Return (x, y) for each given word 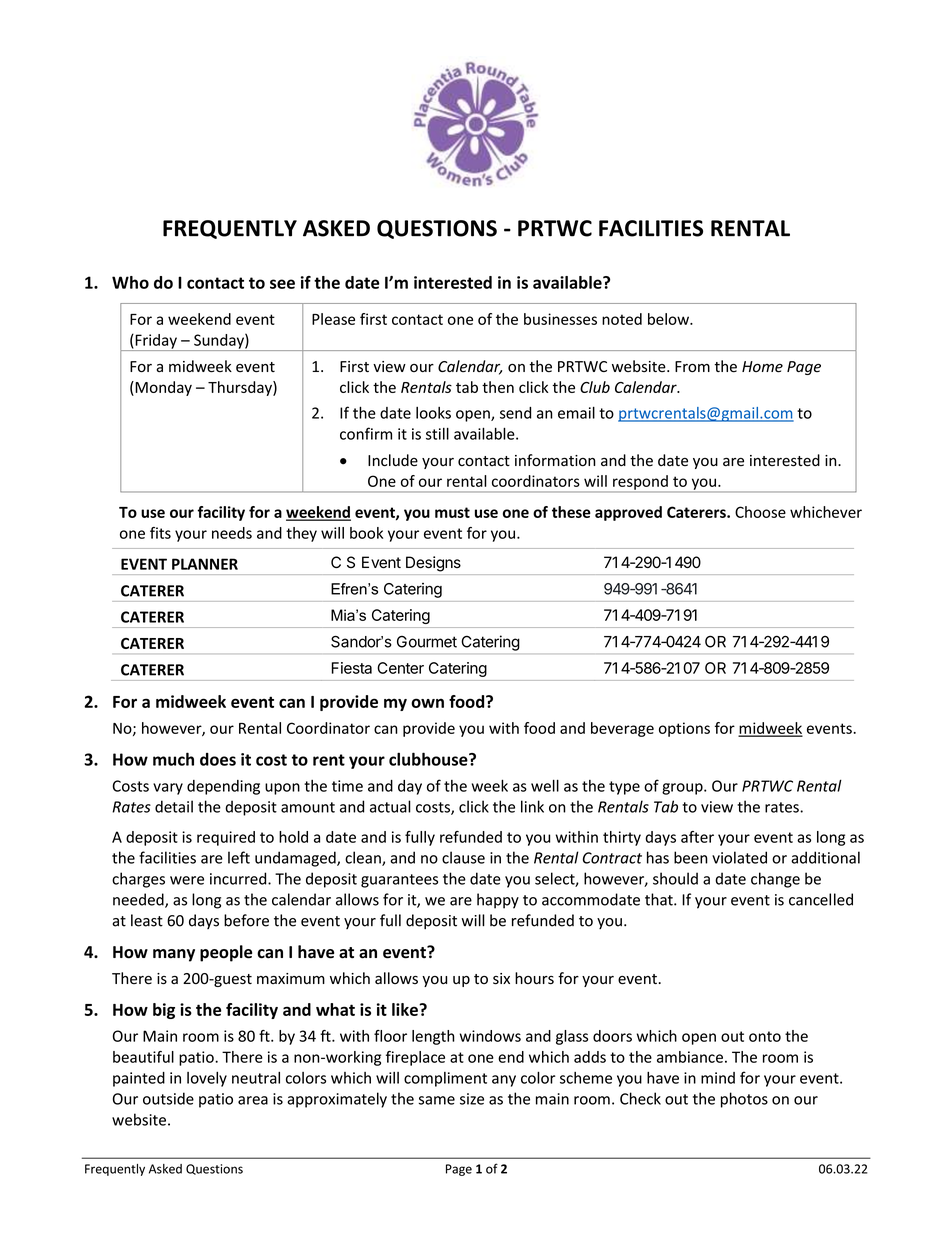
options (684, 729)
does (218, 759)
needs (232, 533)
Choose (760, 512)
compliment (445, 1079)
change (775, 880)
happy (498, 901)
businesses (560, 319)
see (282, 284)
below (669, 319)
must (452, 512)
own (427, 703)
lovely (207, 1079)
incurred (239, 878)
